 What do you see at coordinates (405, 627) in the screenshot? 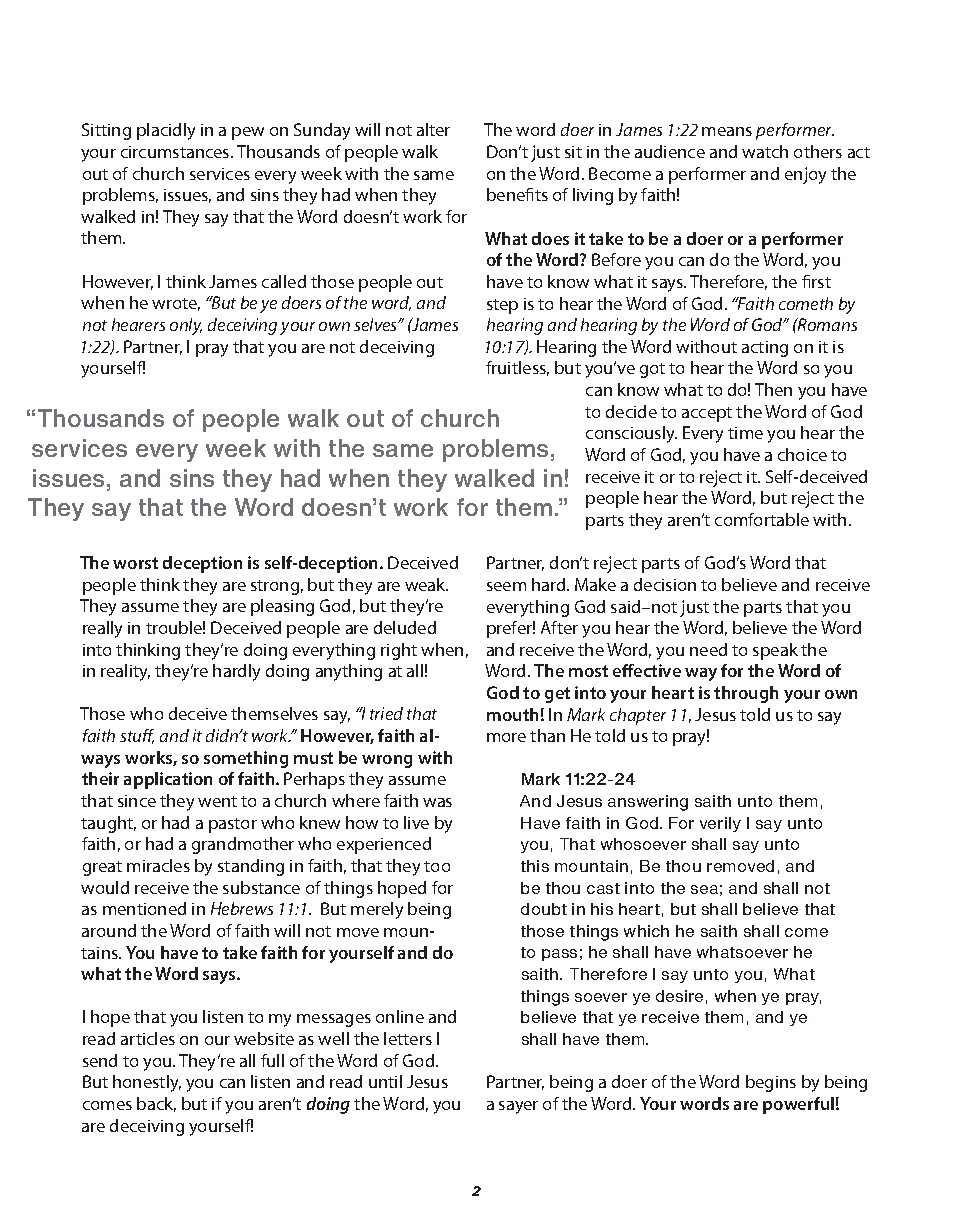
I see `deluded` at bounding box center [405, 627].
